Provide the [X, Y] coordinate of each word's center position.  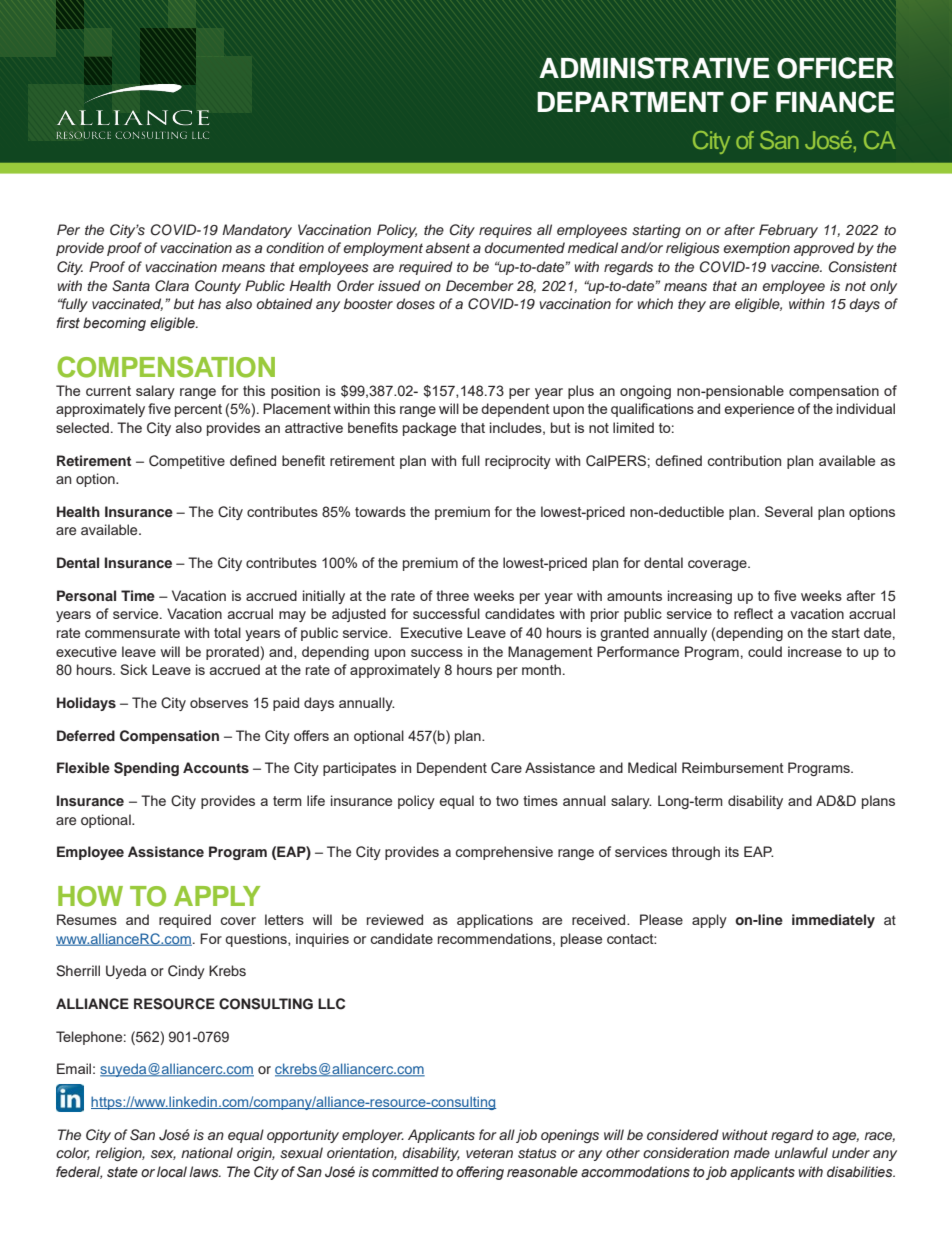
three [452, 595]
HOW [90, 896]
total [227, 632]
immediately [833, 921]
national [207, 1152]
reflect [753, 613]
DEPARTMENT [630, 102]
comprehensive [504, 853]
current [108, 391]
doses [416, 304]
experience [759, 410]
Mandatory [257, 231]
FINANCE [835, 102]
